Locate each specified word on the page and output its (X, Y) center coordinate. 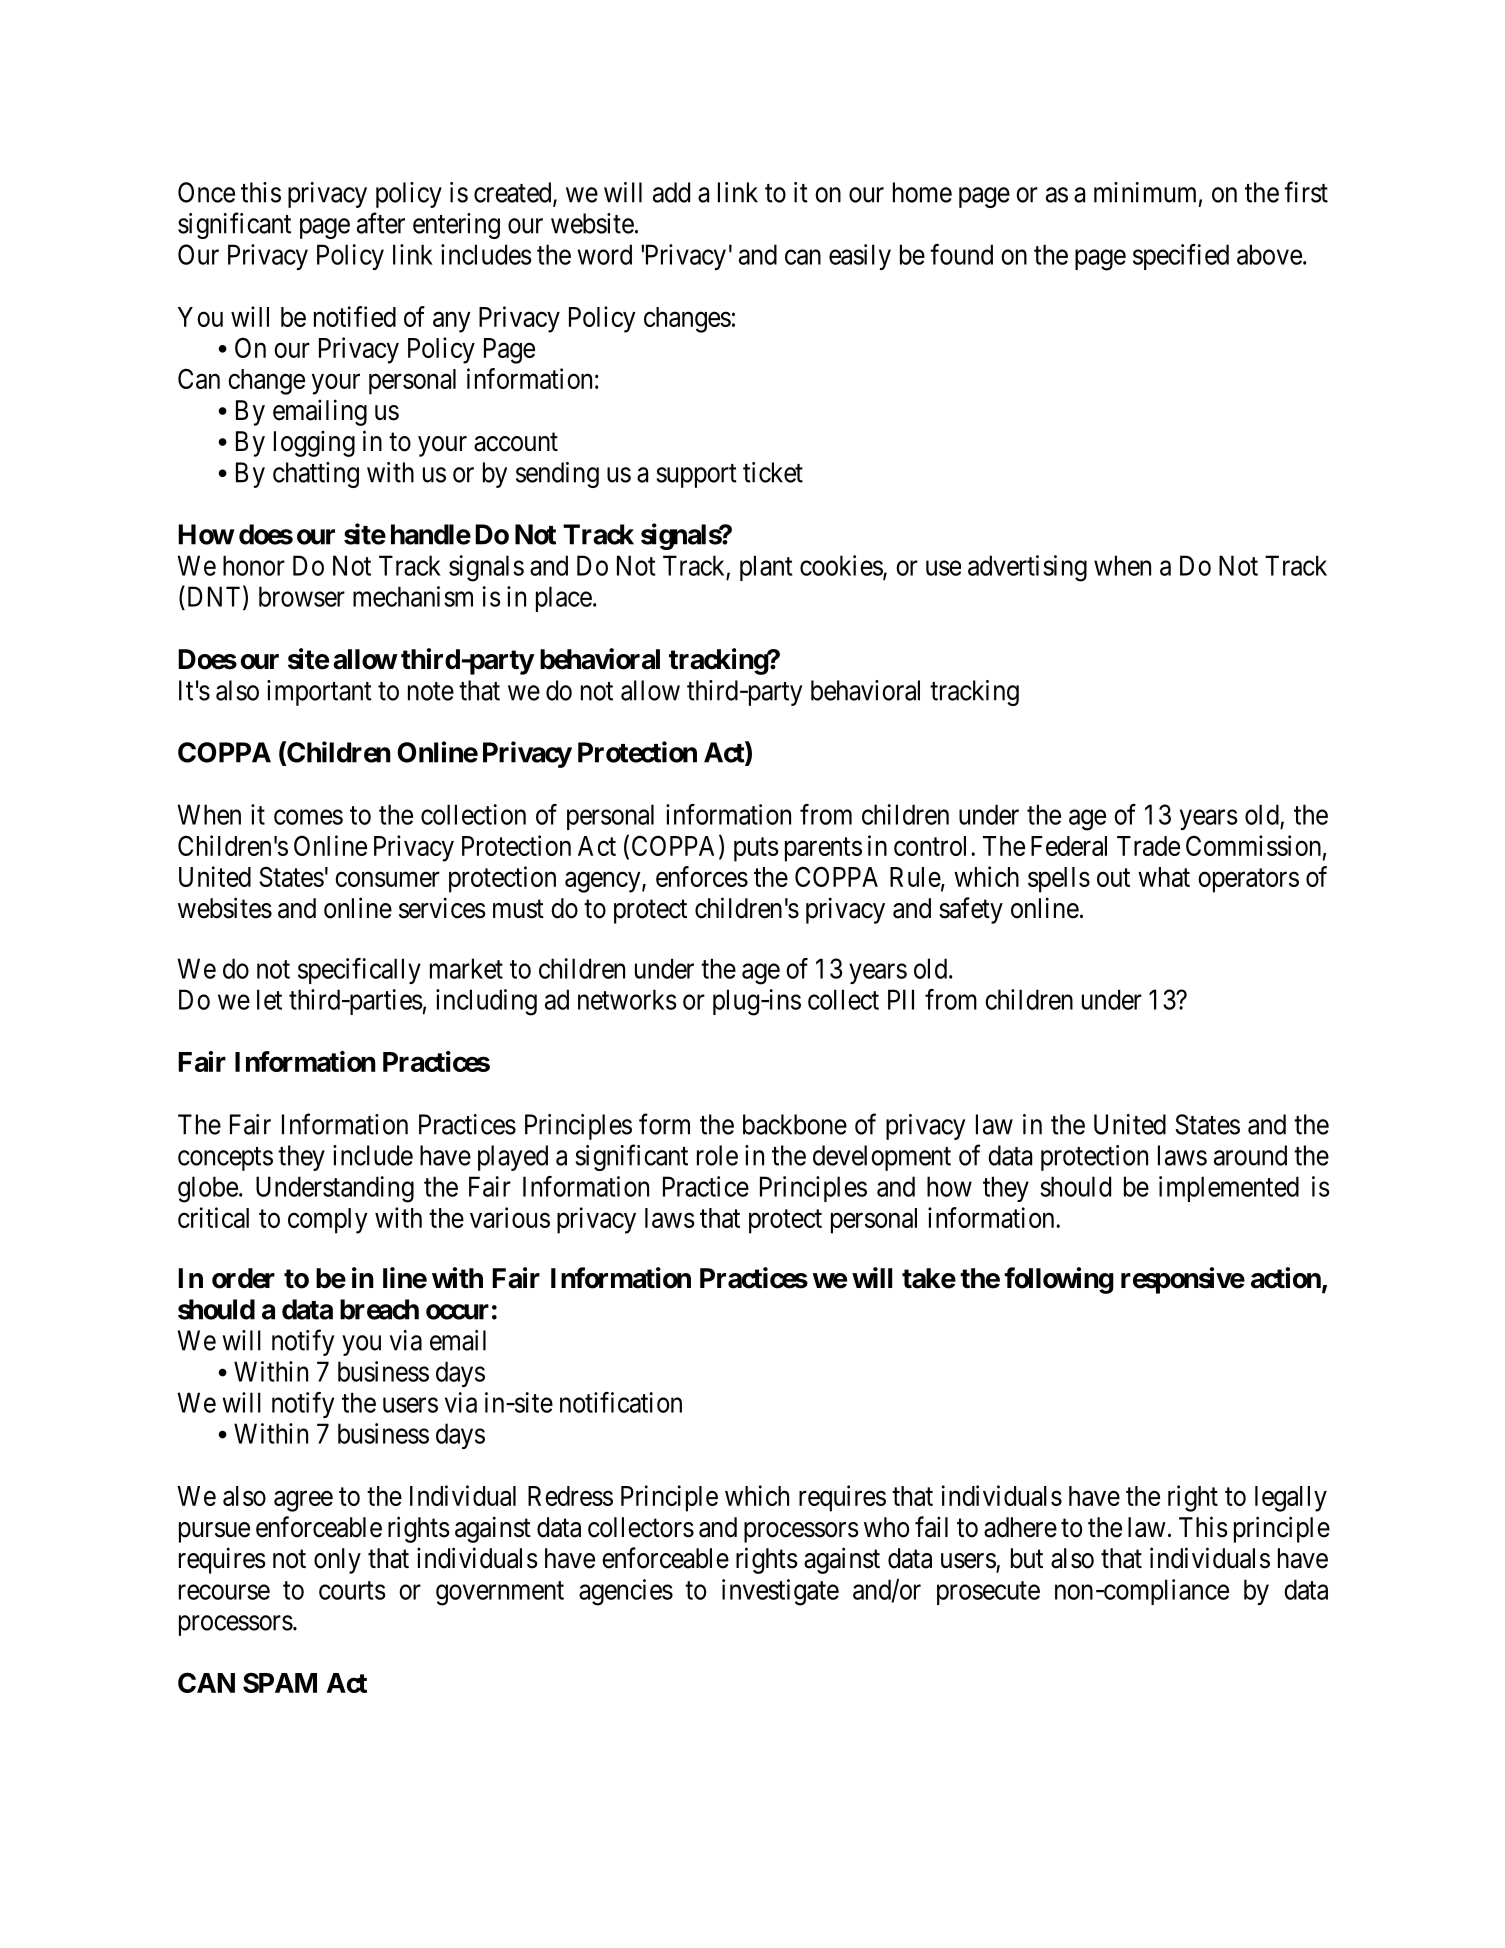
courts (352, 1590)
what (1164, 877)
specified (1181, 257)
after (381, 223)
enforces (702, 876)
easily (860, 257)
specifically (359, 971)
